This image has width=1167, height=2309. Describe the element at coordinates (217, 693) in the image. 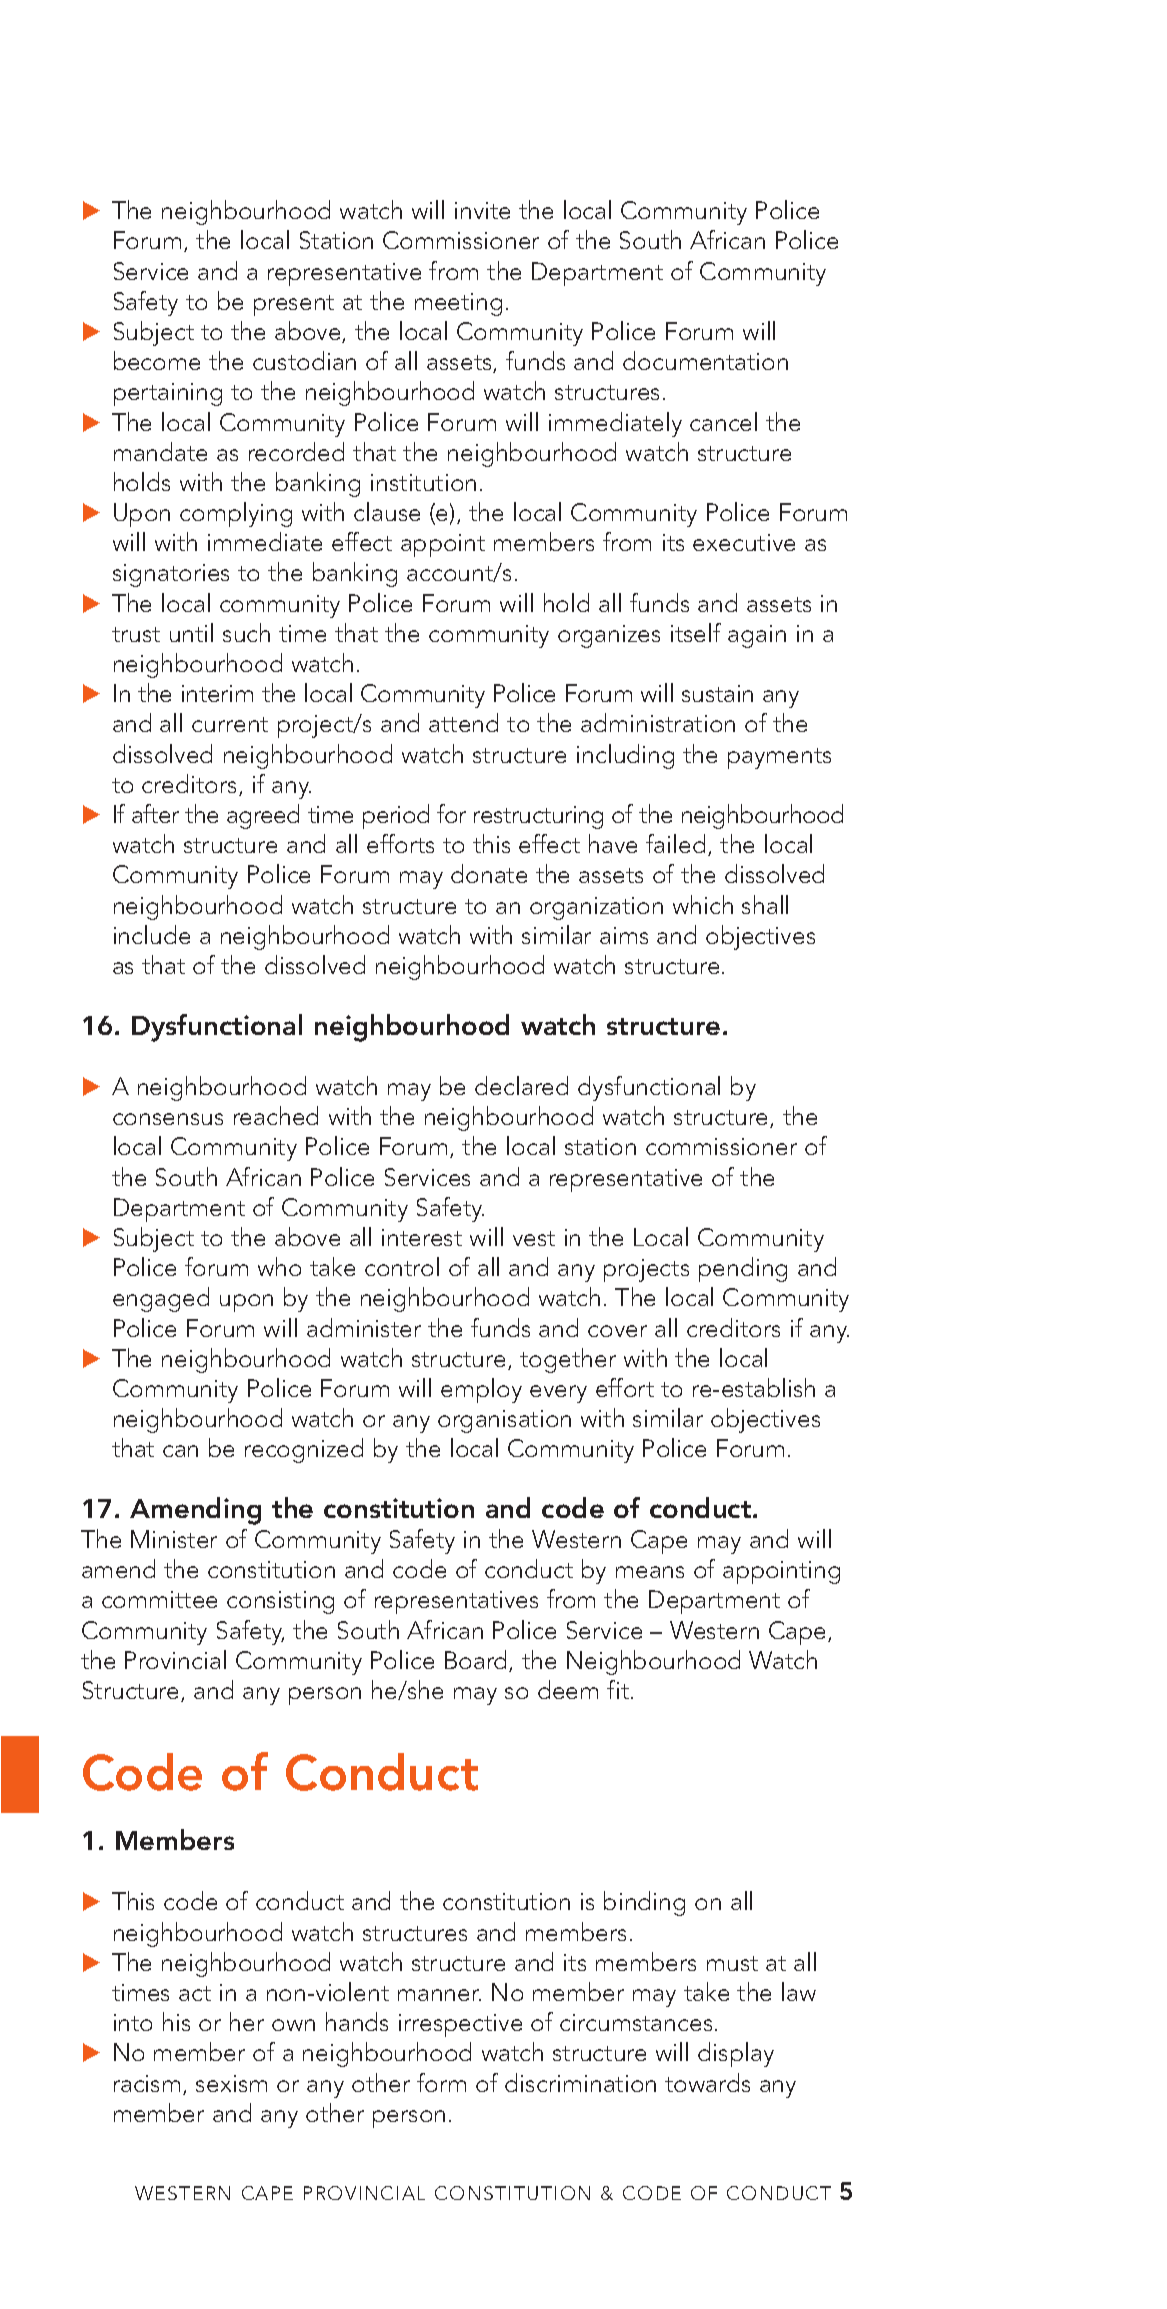

I see `interim` at that location.
